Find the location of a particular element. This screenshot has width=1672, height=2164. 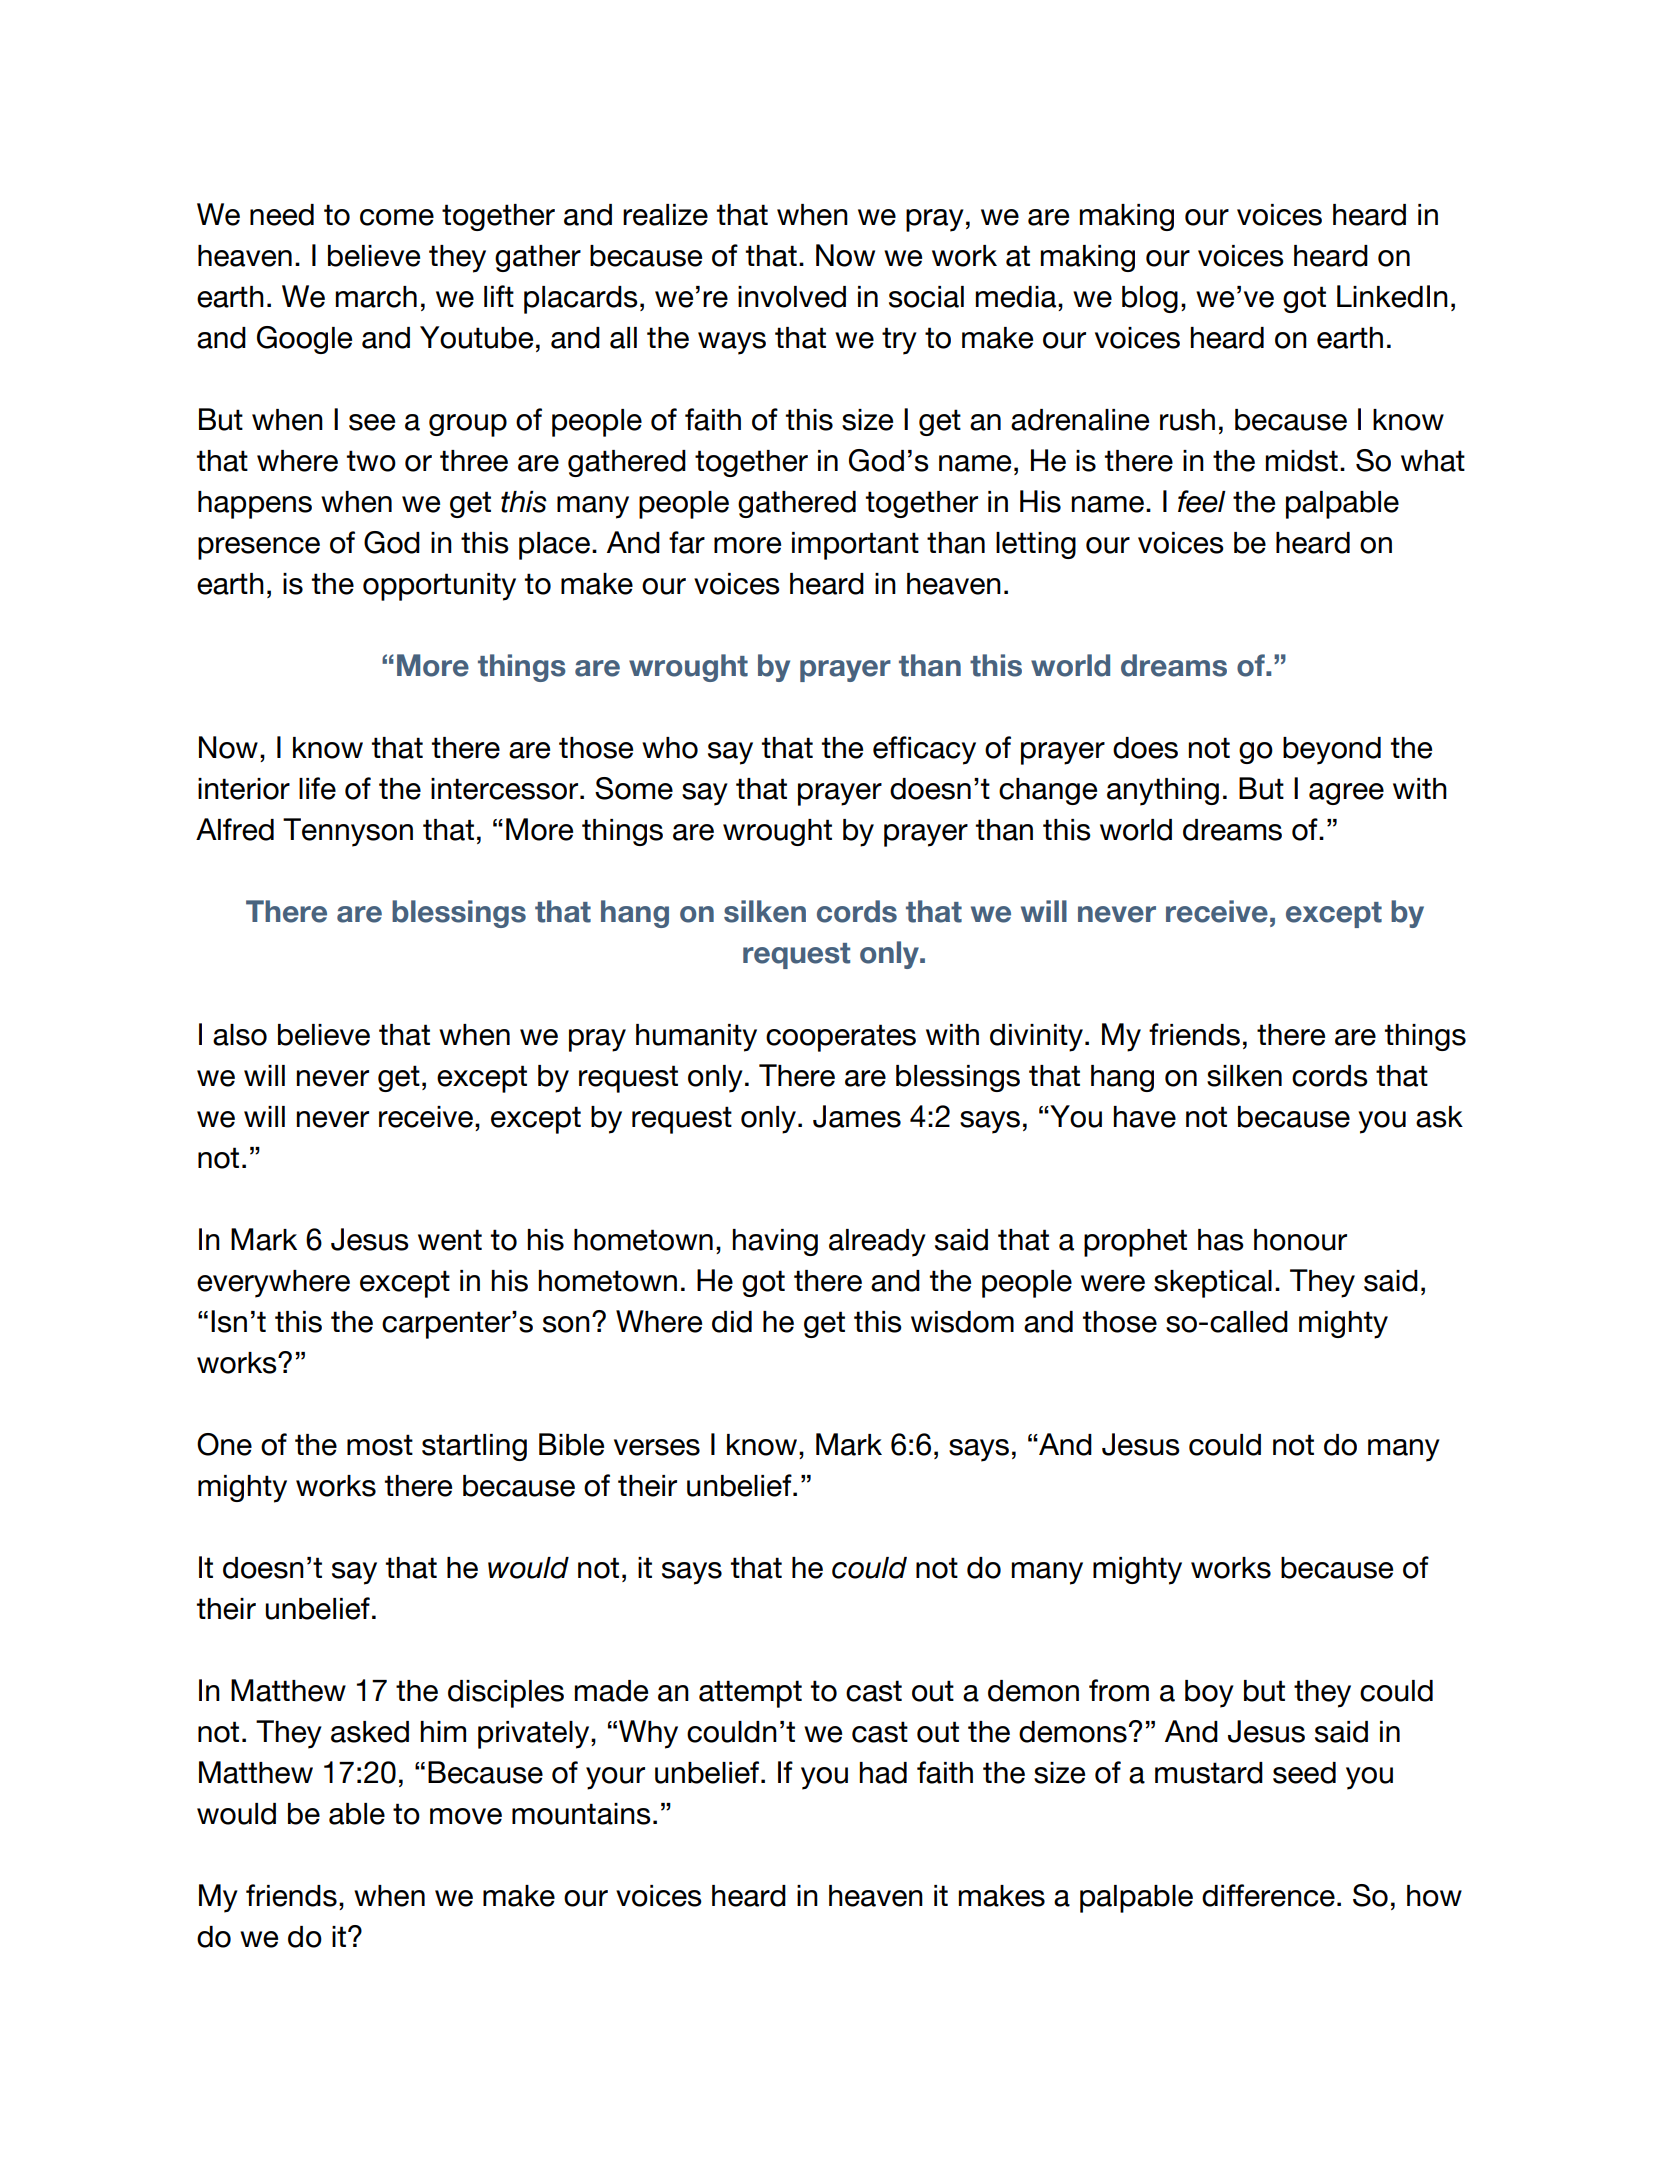

involved is located at coordinates (792, 297).
